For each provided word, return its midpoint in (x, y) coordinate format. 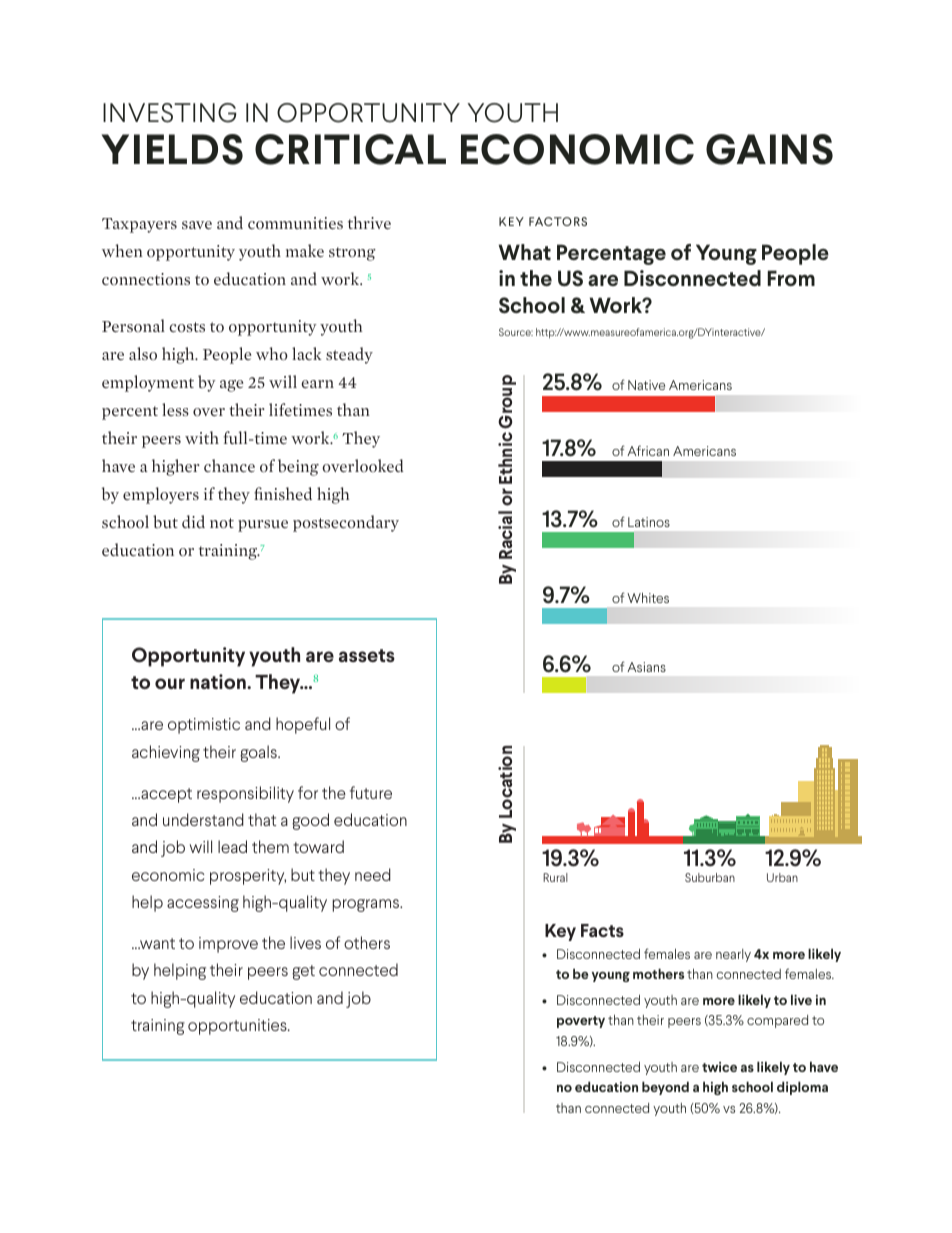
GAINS (769, 149)
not (222, 523)
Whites (648, 598)
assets (367, 655)
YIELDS (172, 149)
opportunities (238, 1027)
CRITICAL (350, 149)
